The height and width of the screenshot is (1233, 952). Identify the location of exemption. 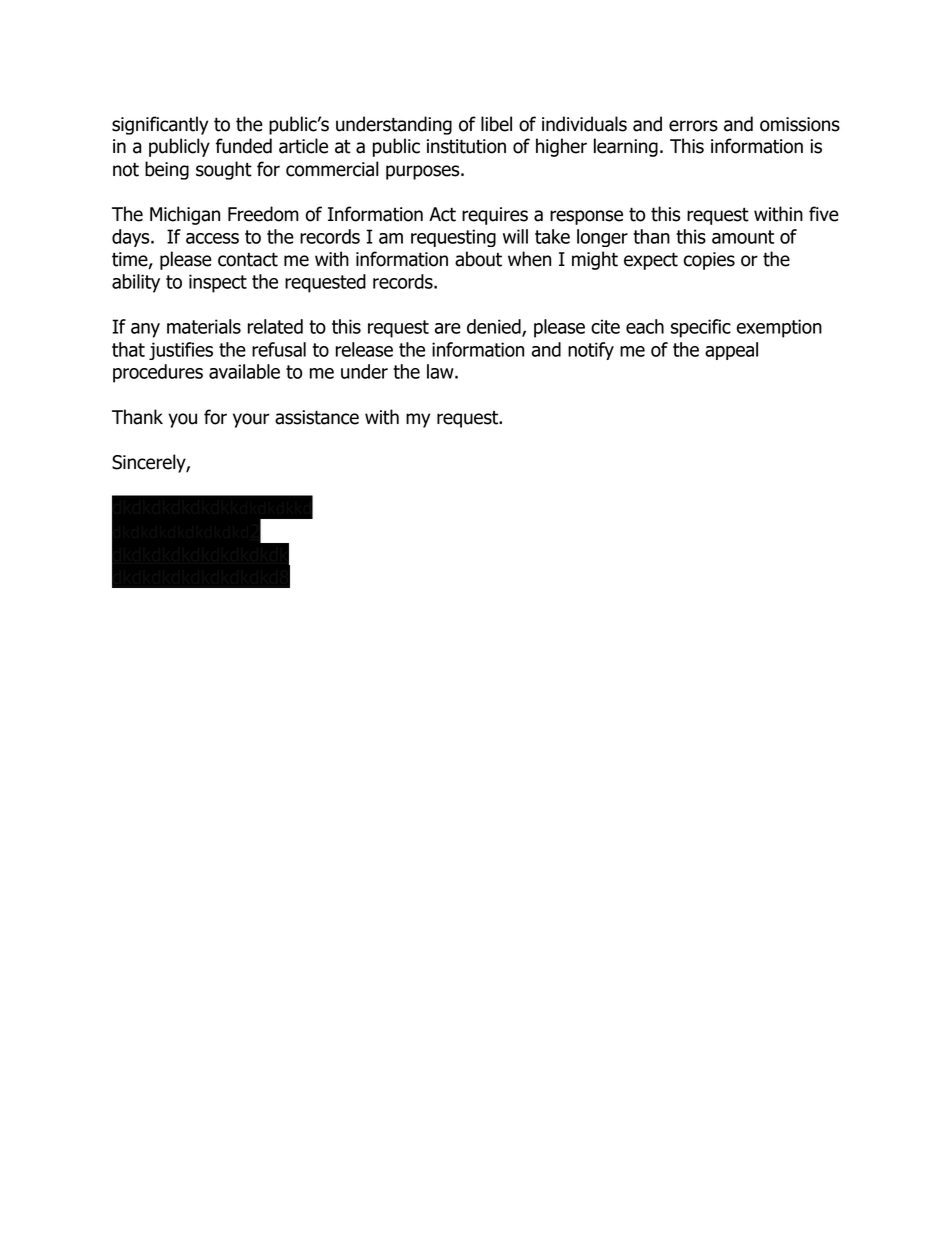
(779, 328).
